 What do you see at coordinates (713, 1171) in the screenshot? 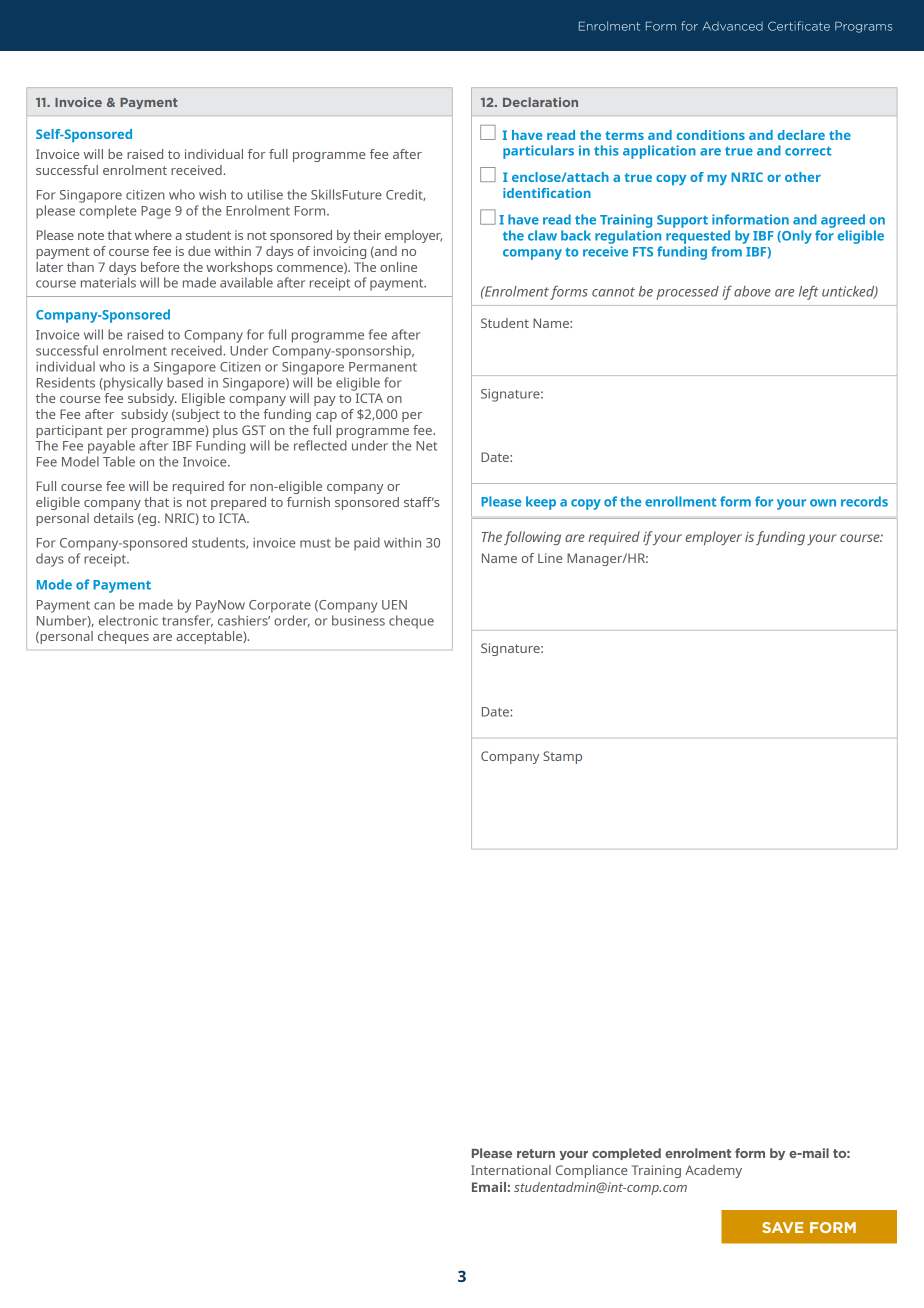
I see `Academy` at bounding box center [713, 1171].
